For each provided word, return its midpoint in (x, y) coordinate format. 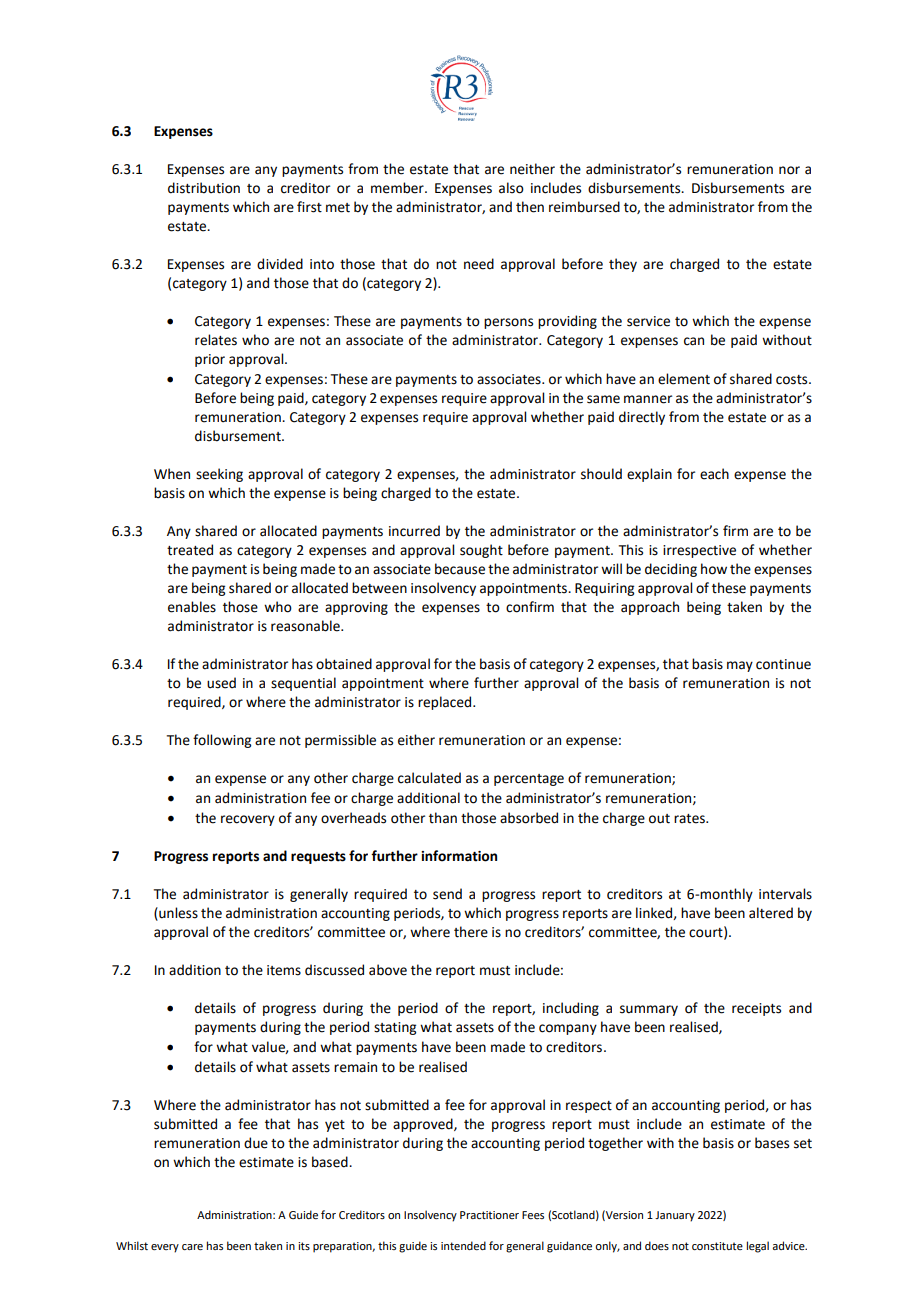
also (511, 188)
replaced (446, 703)
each (714, 474)
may (740, 666)
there (471, 932)
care (192, 1247)
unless (177, 913)
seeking (219, 475)
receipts (756, 1009)
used (221, 683)
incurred (414, 531)
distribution (204, 188)
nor (789, 170)
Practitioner (489, 1215)
